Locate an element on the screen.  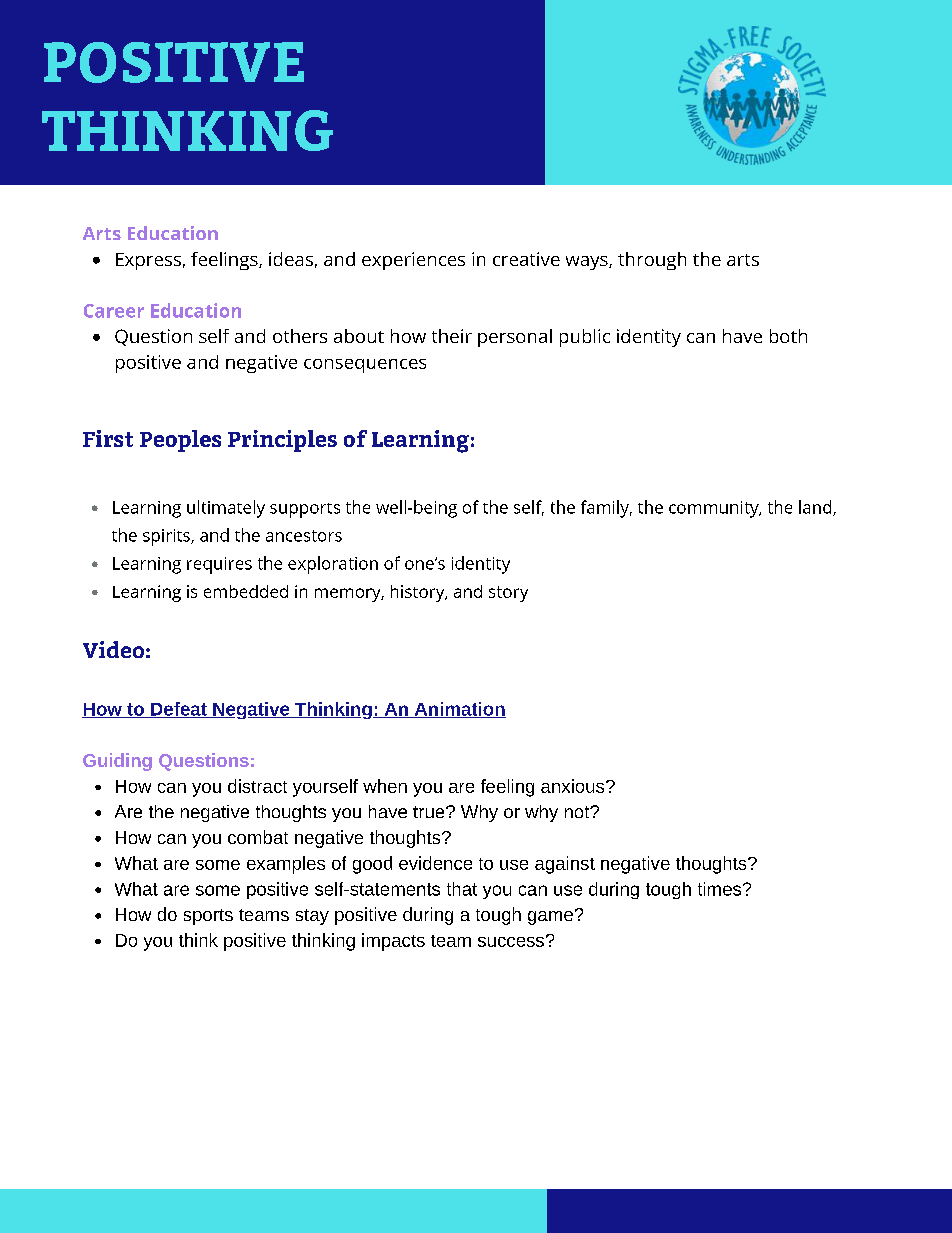
embedded is located at coordinates (246, 591).
